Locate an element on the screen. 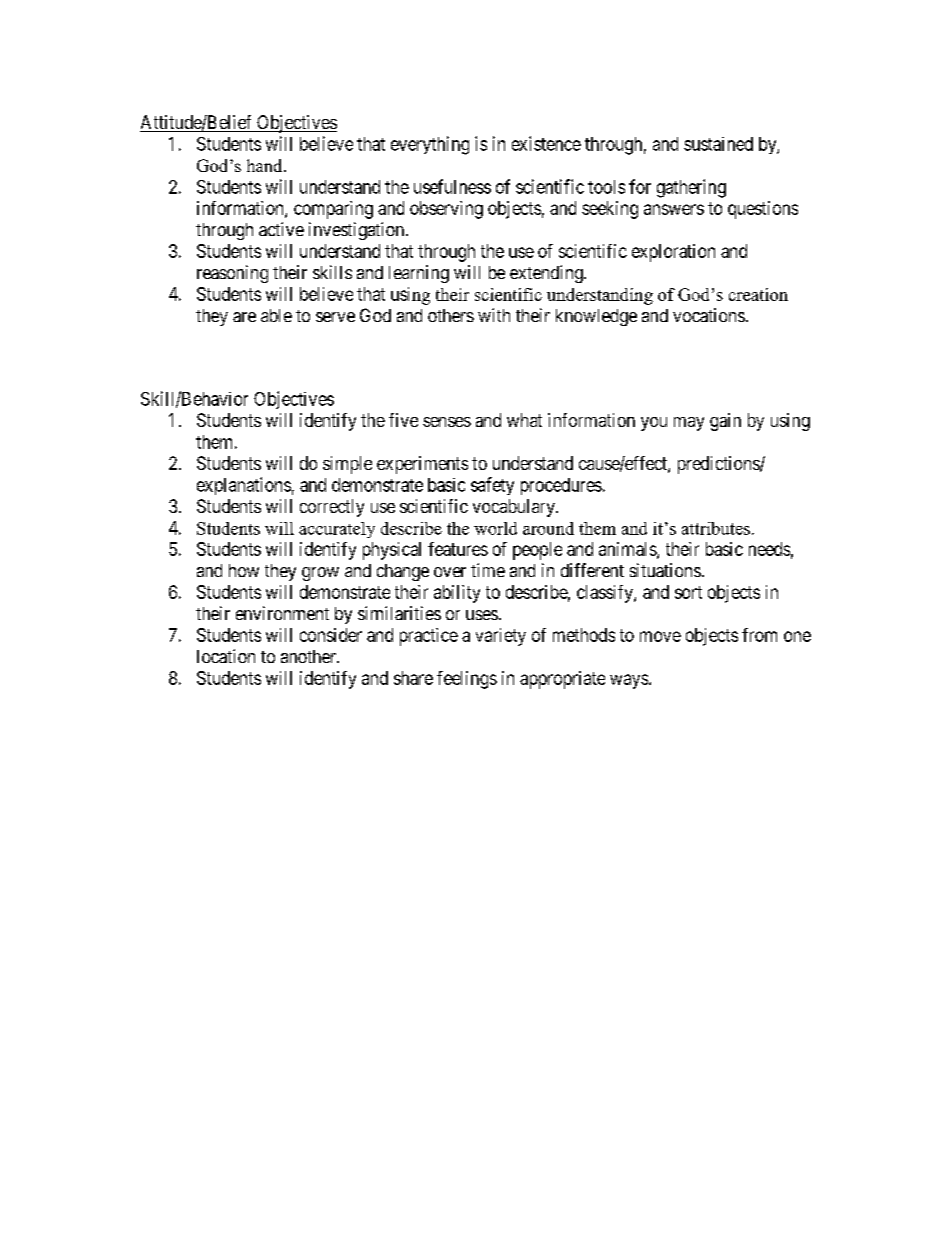 Image resolution: width=952 pixels, height=1233 pixels. vocations is located at coordinates (709, 315).
